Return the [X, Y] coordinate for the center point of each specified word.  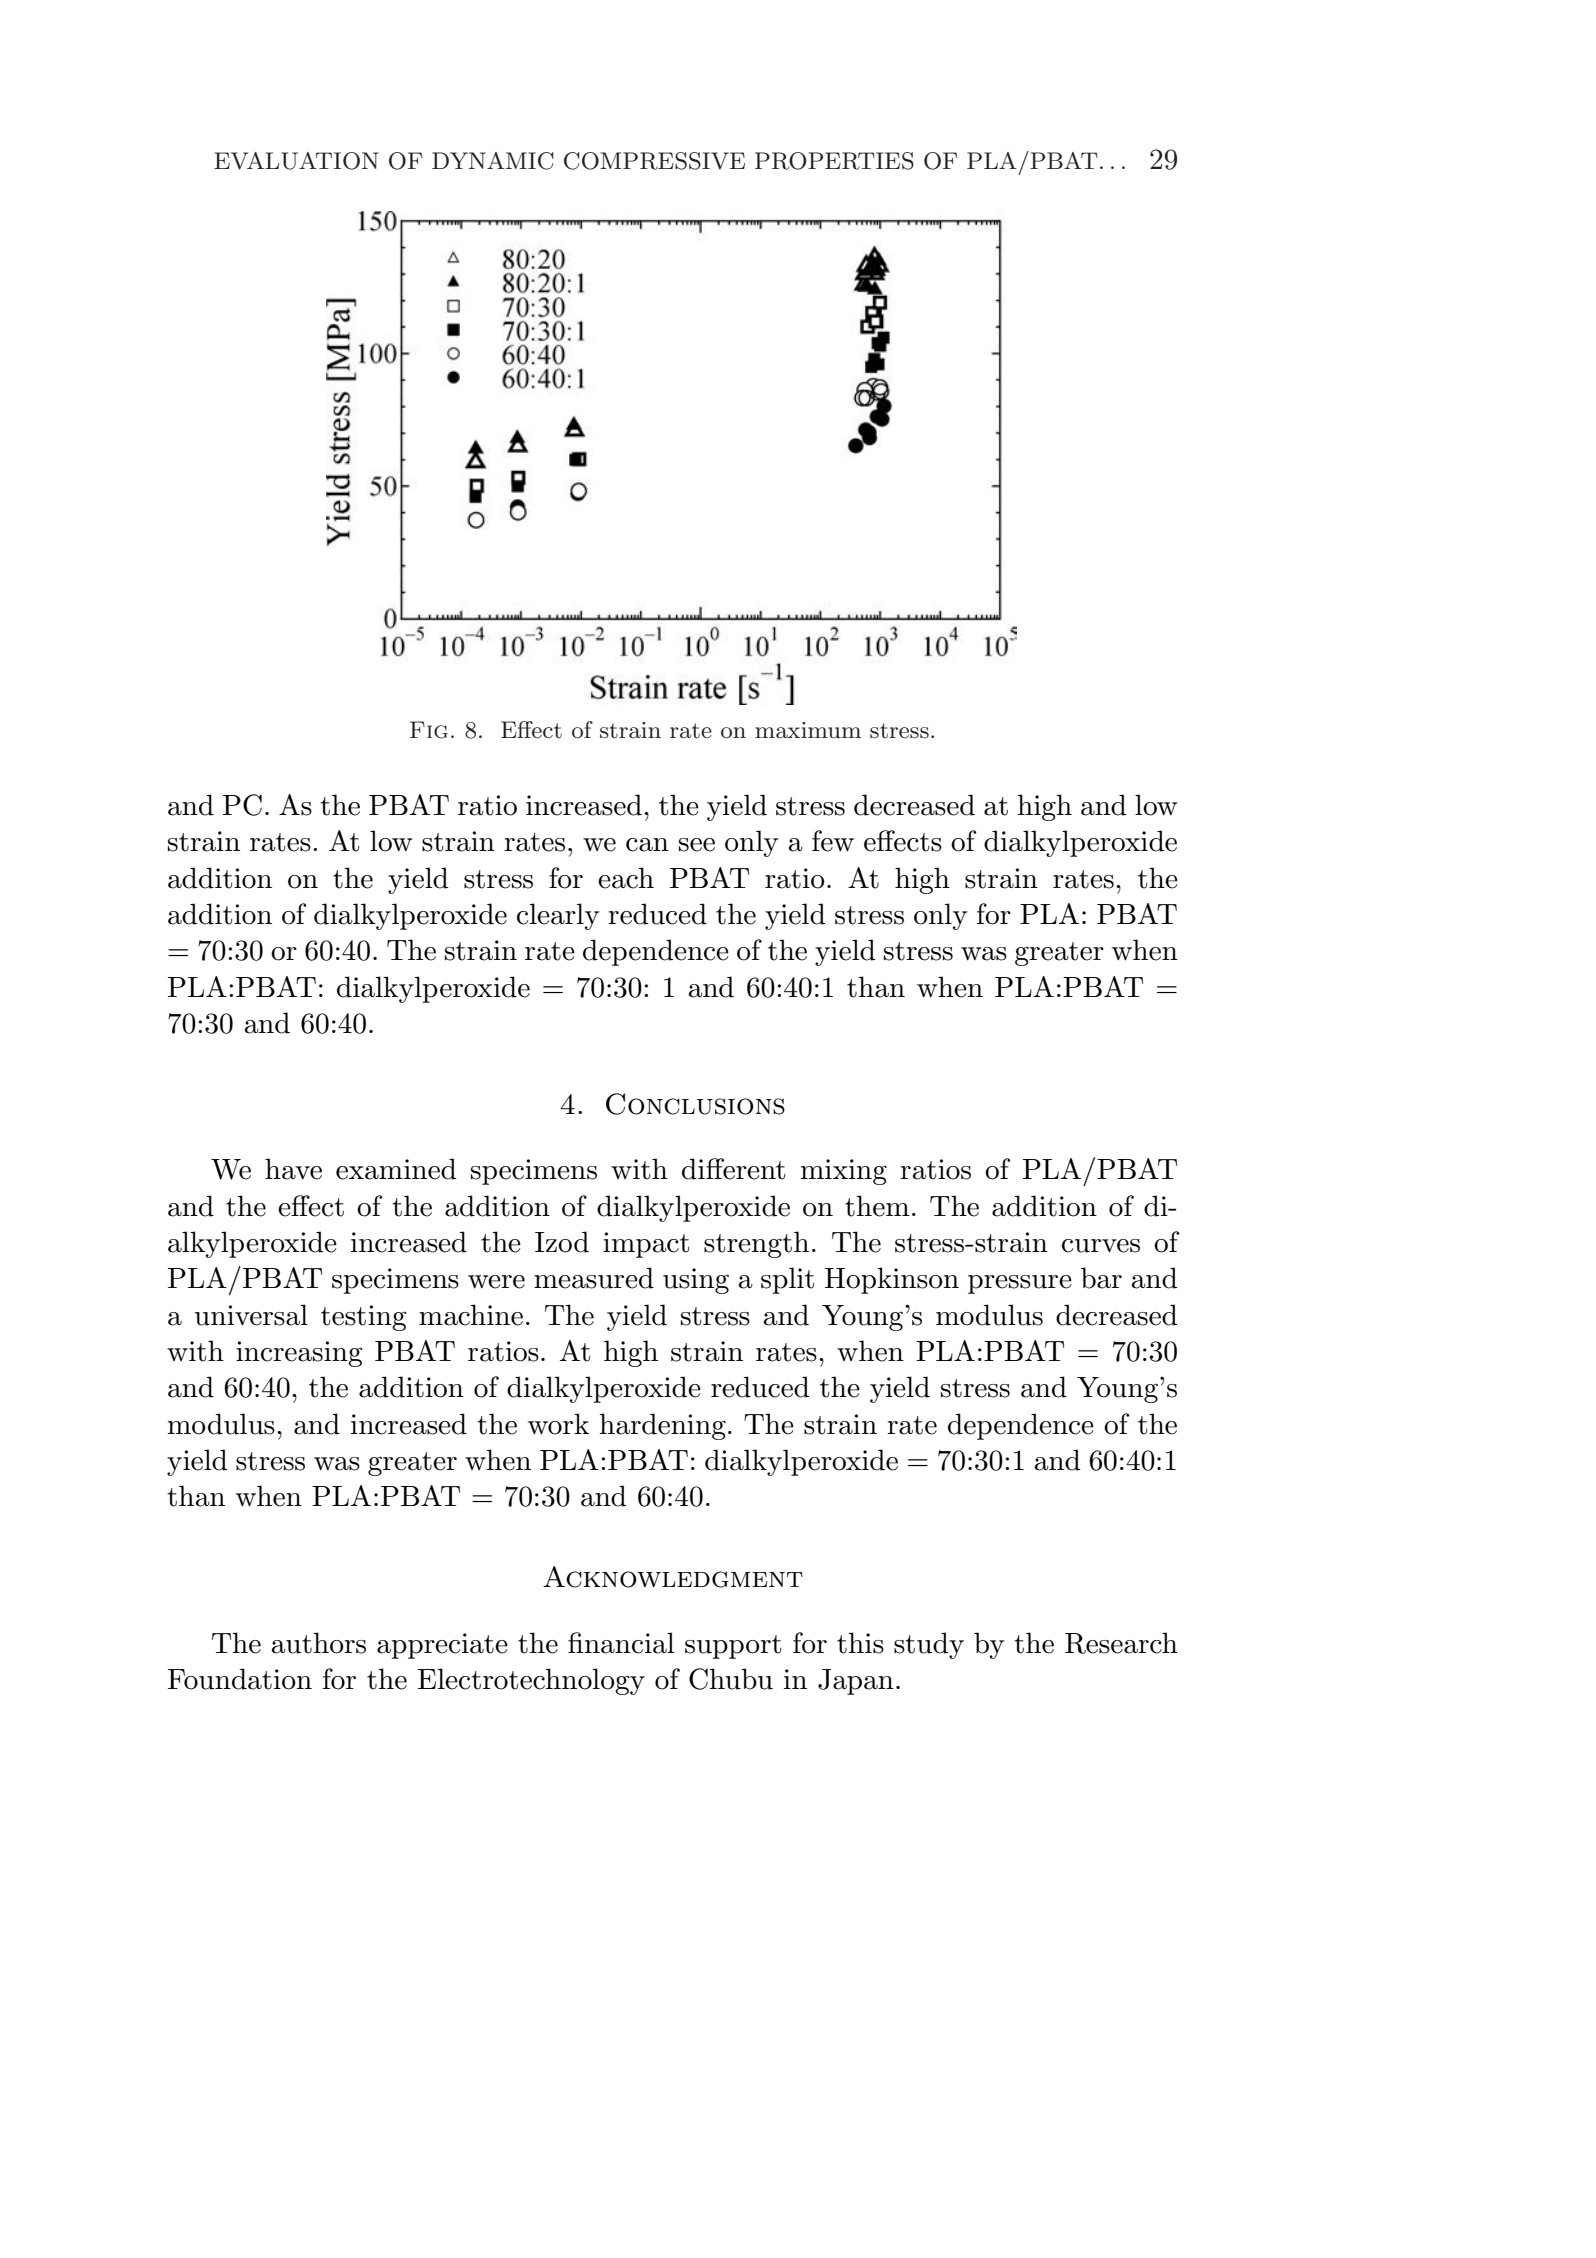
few [833, 841]
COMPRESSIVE [654, 161]
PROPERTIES [834, 161]
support [733, 1647]
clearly [558, 916]
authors [319, 1643]
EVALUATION [296, 161]
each [626, 878]
